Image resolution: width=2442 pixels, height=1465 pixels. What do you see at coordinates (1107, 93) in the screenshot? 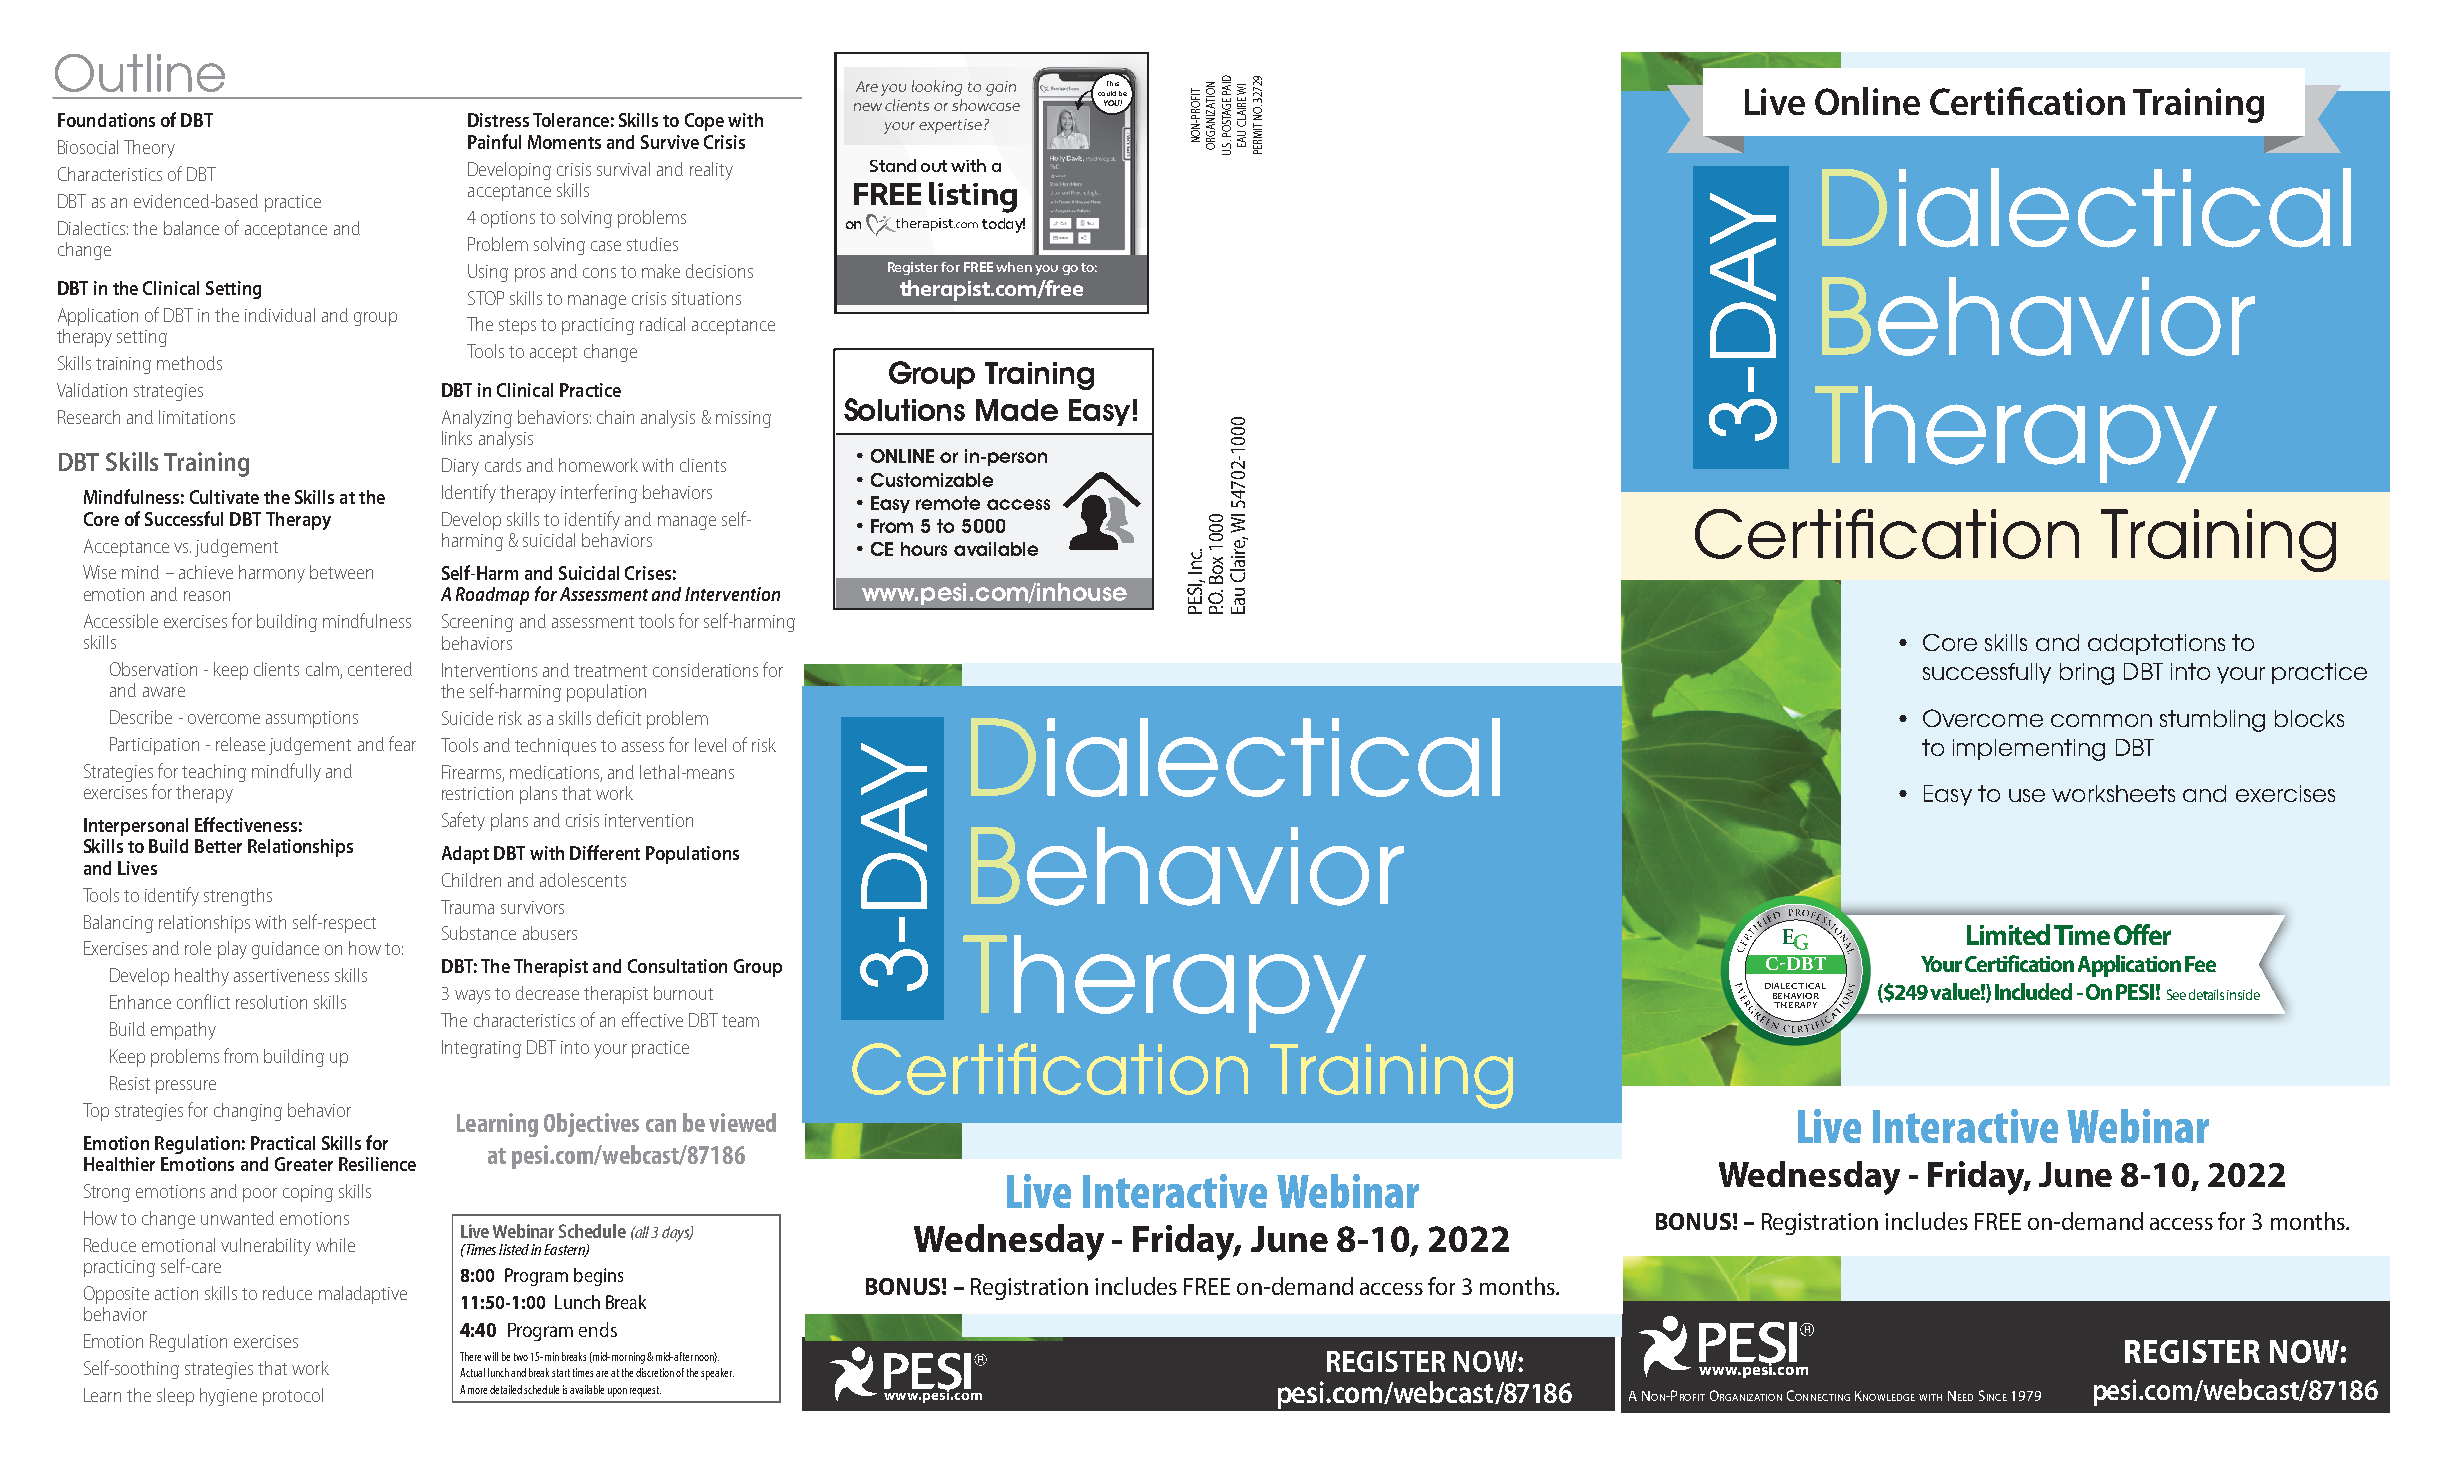
I see `could` at bounding box center [1107, 93].
